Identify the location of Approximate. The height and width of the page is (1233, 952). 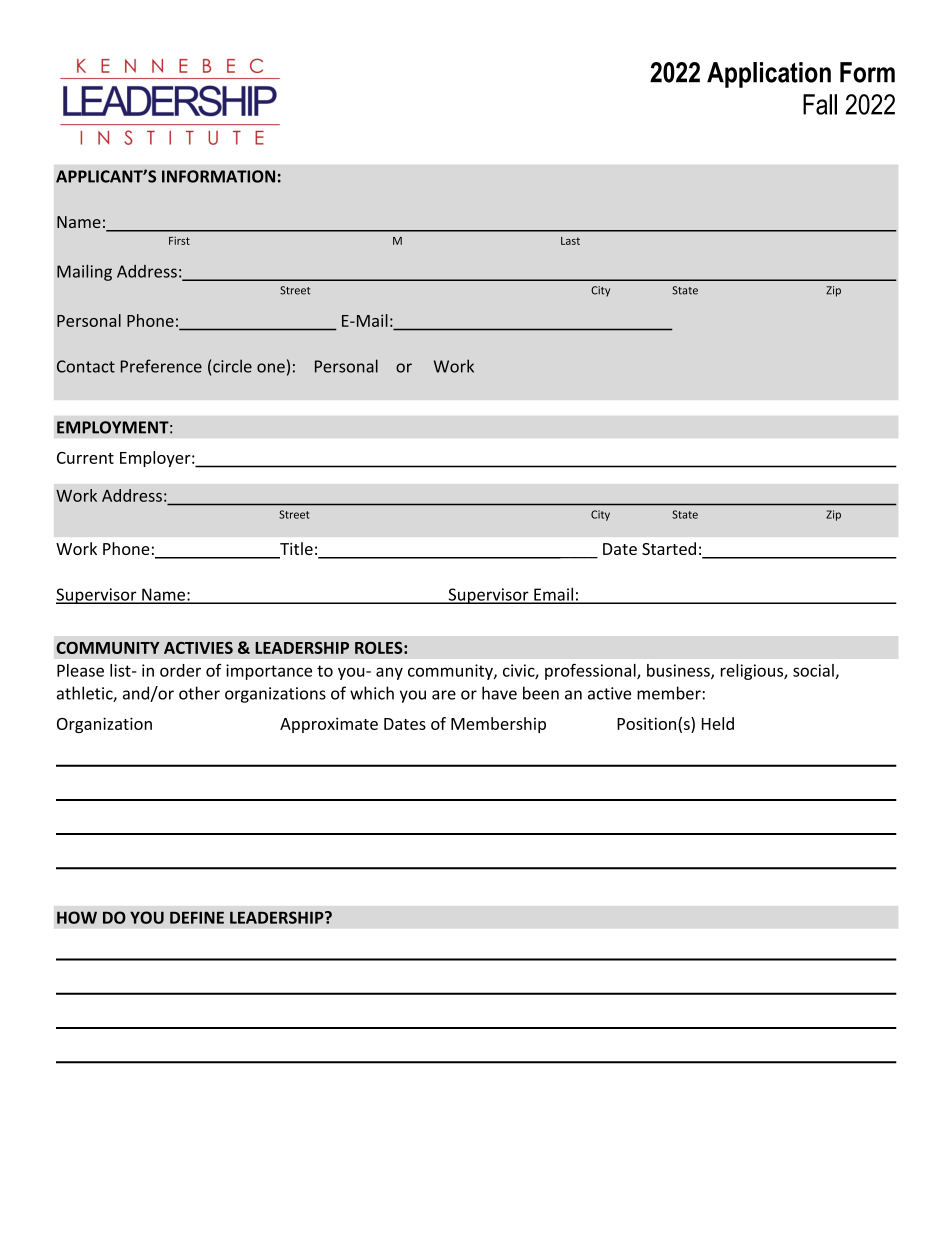
(329, 725).
